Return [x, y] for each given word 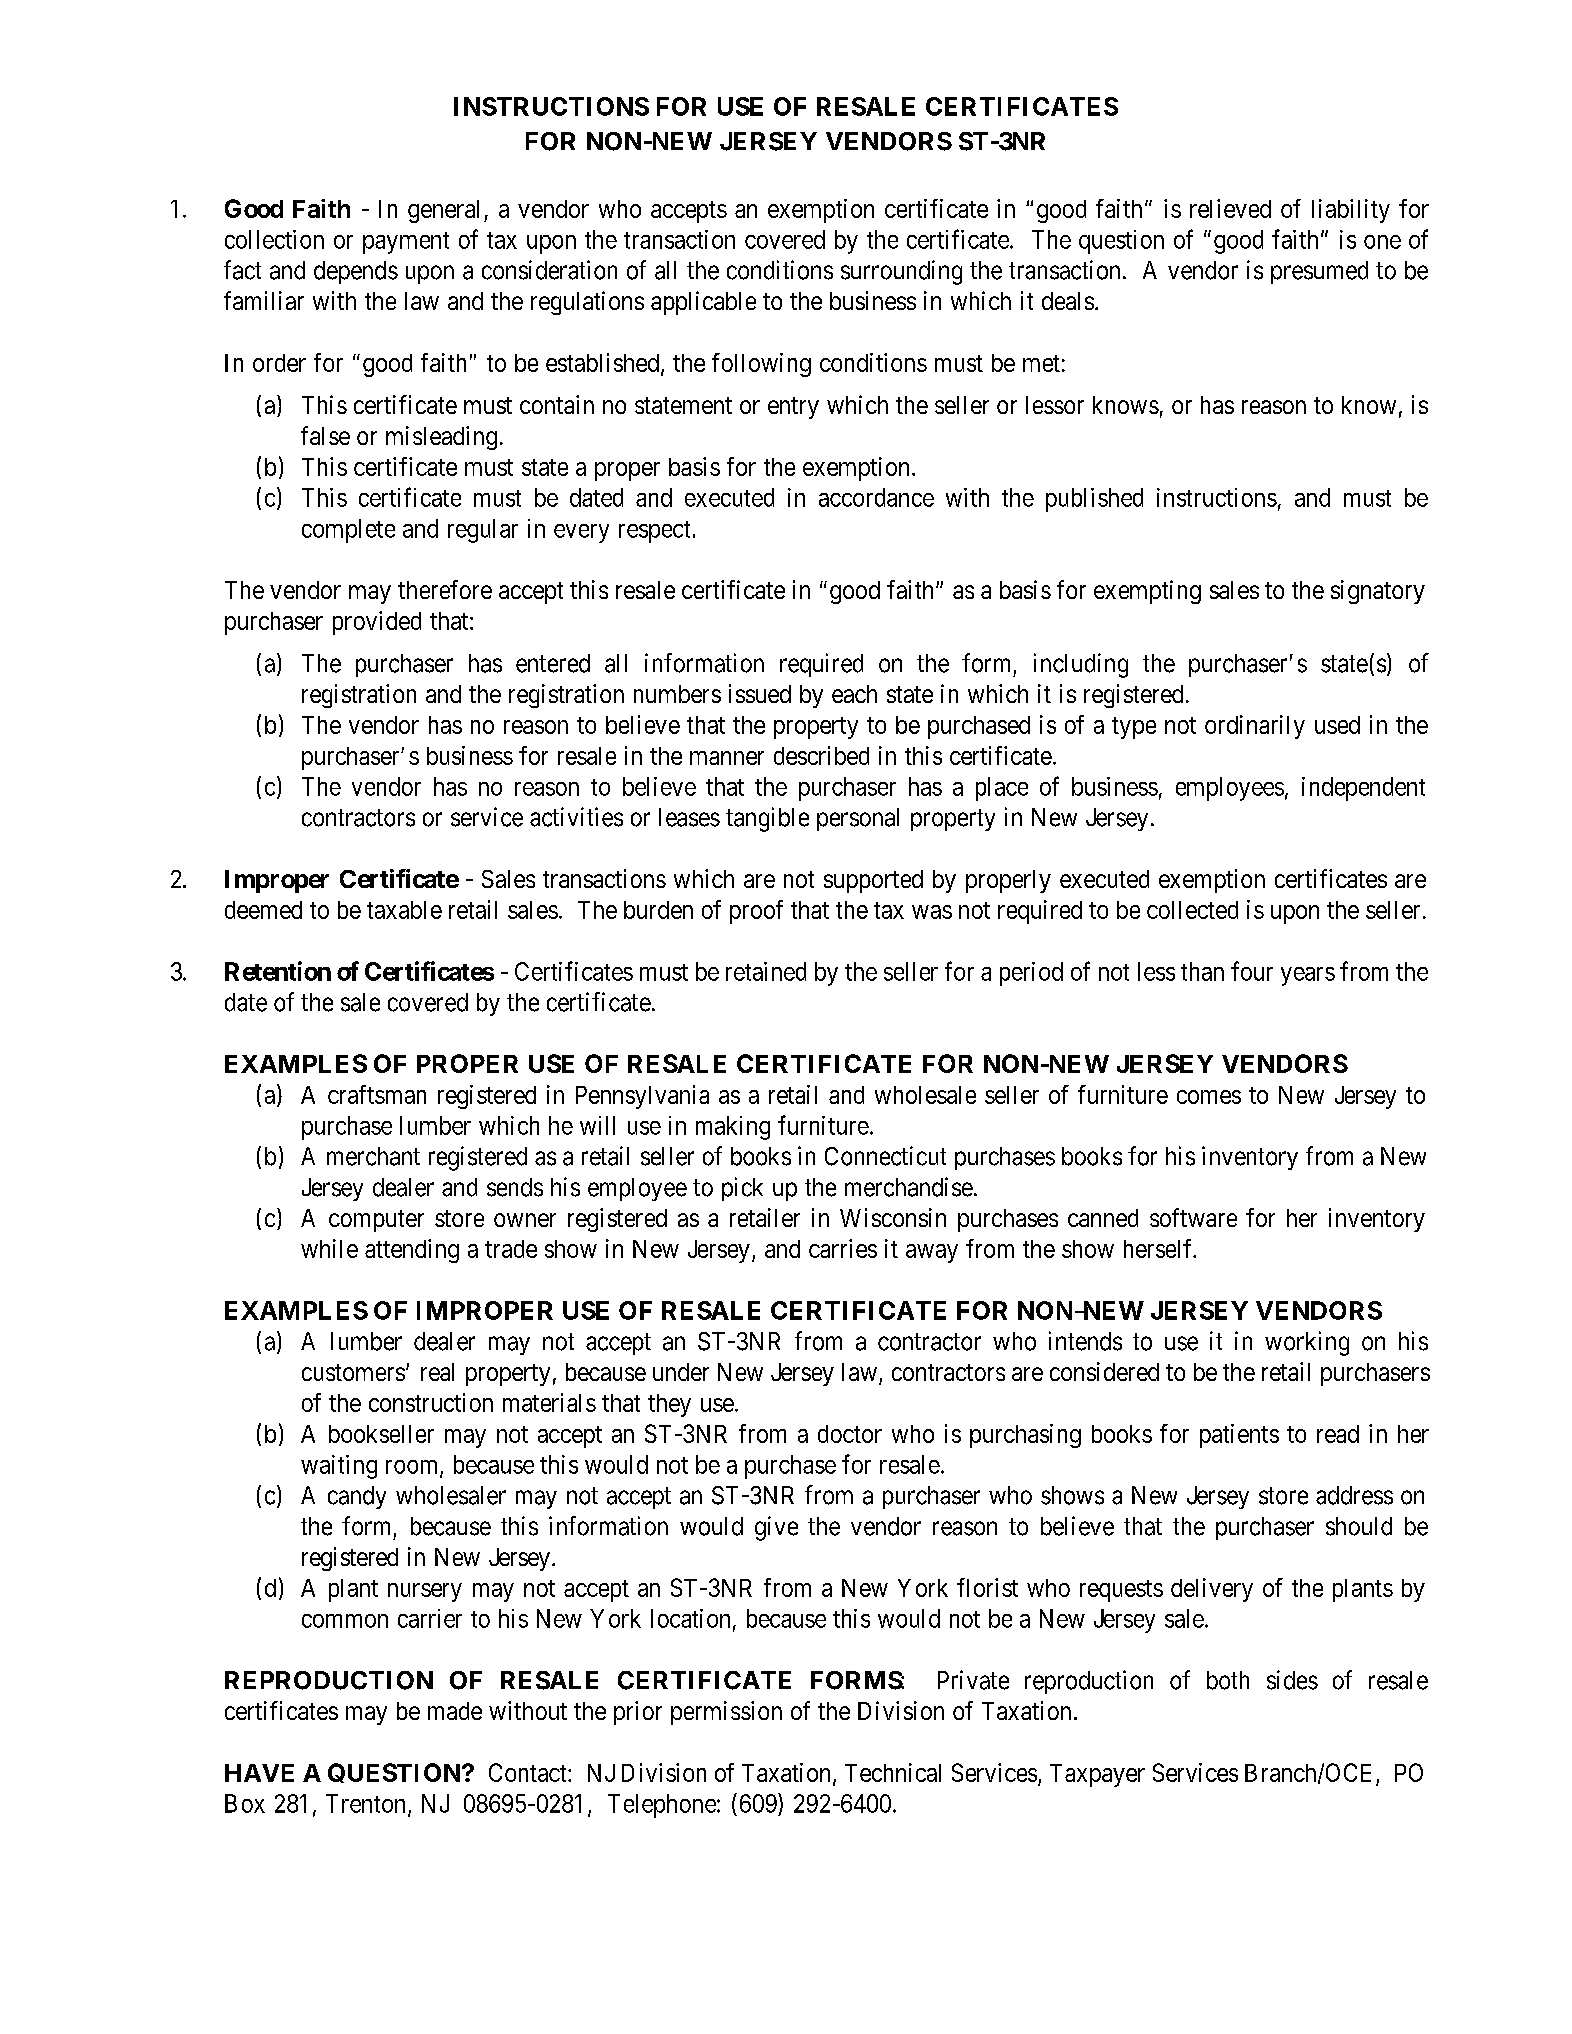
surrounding [901, 272]
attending [412, 1251]
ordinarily [1255, 727]
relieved [1230, 208]
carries [843, 1248]
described [821, 755]
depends [356, 272]
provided [377, 623]
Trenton [365, 1803]
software [1193, 1217]
